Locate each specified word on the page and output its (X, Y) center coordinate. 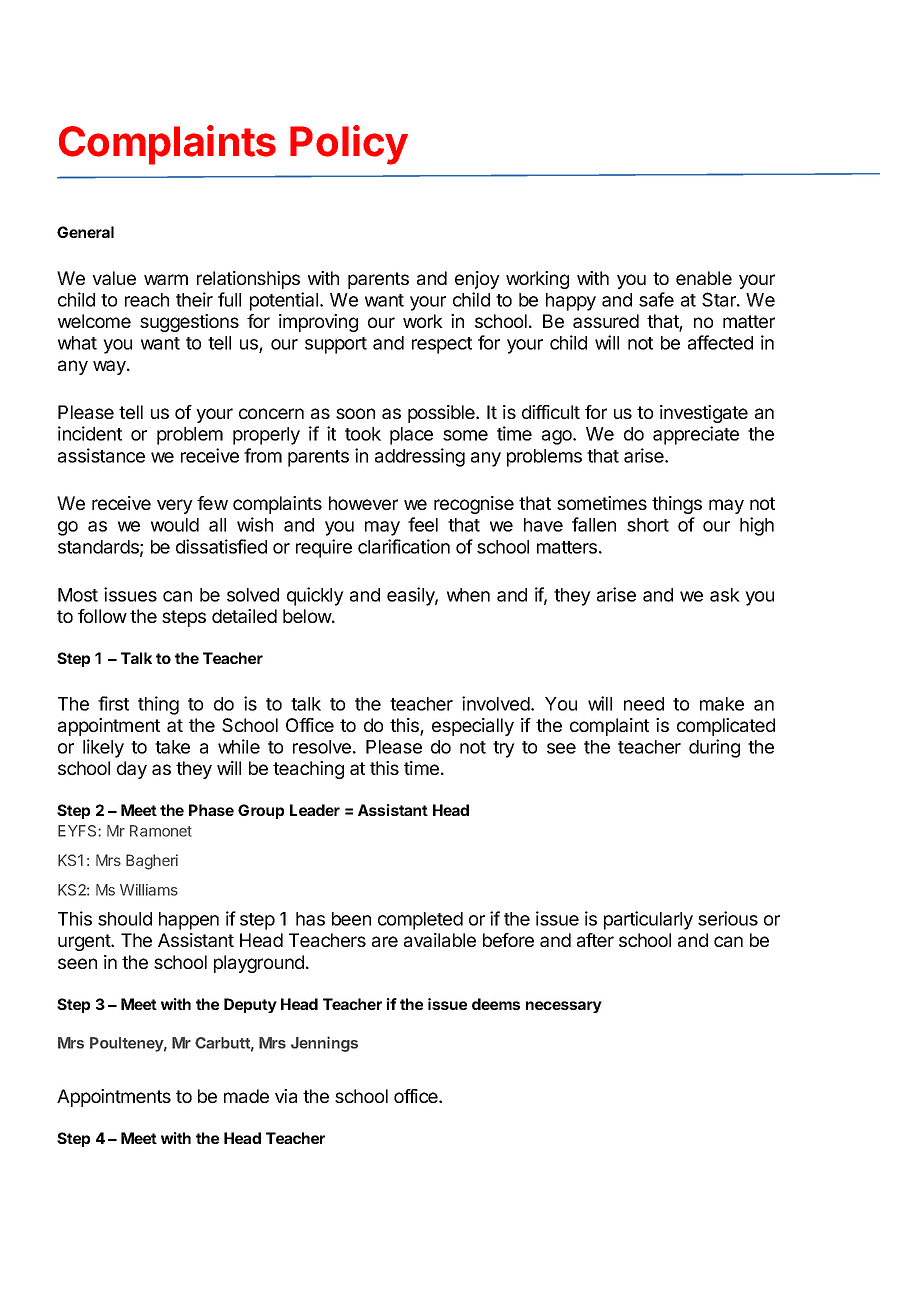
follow (102, 616)
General (85, 232)
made (246, 1096)
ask (725, 595)
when (468, 595)
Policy (349, 145)
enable (704, 278)
